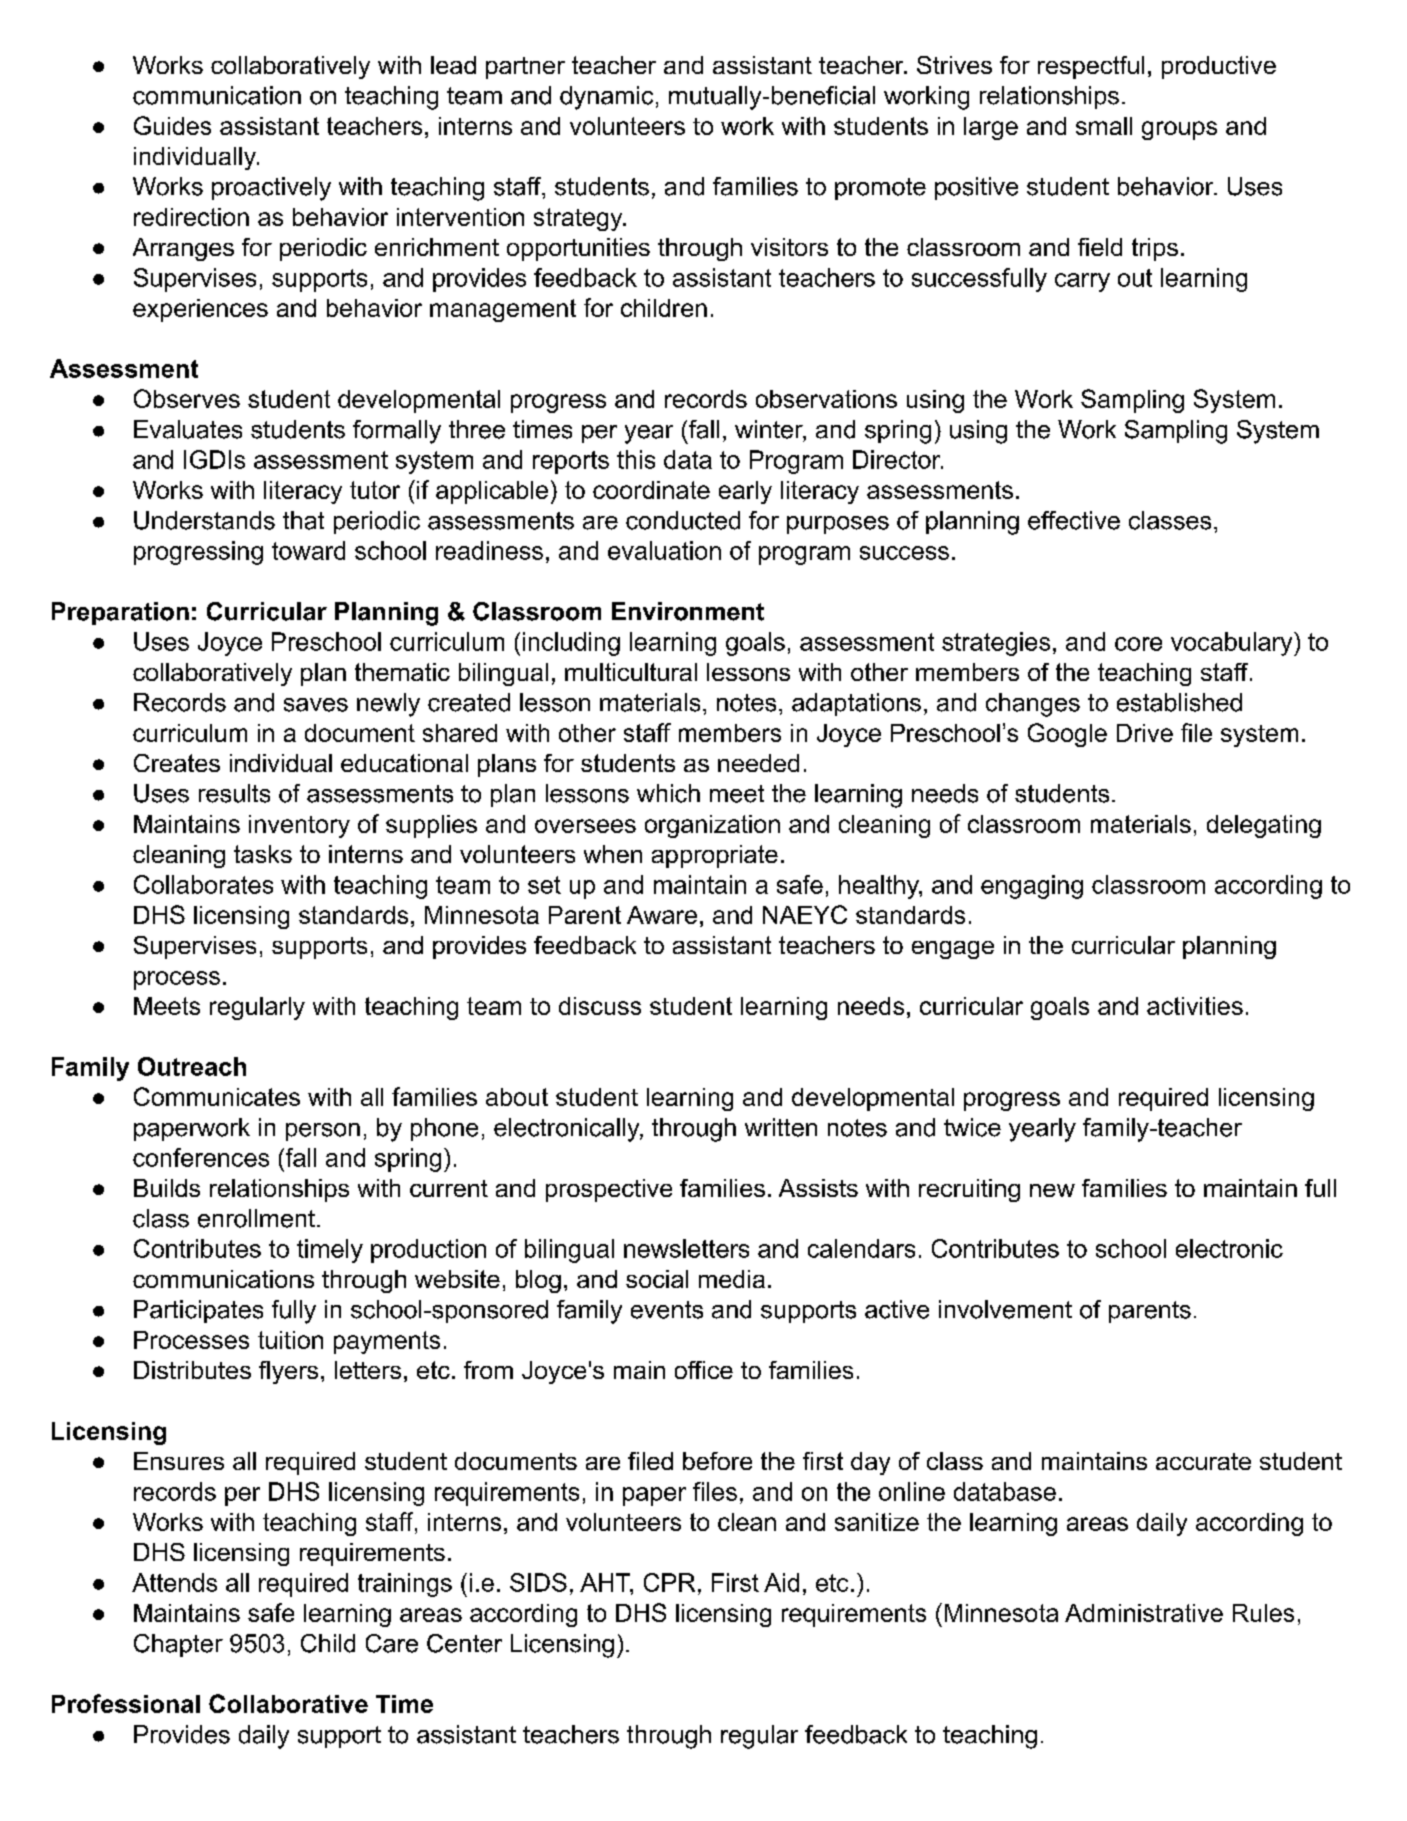 The width and height of the screenshot is (1407, 1821). Describe the element at coordinates (683, 520) in the screenshot. I see `conducted` at that location.
